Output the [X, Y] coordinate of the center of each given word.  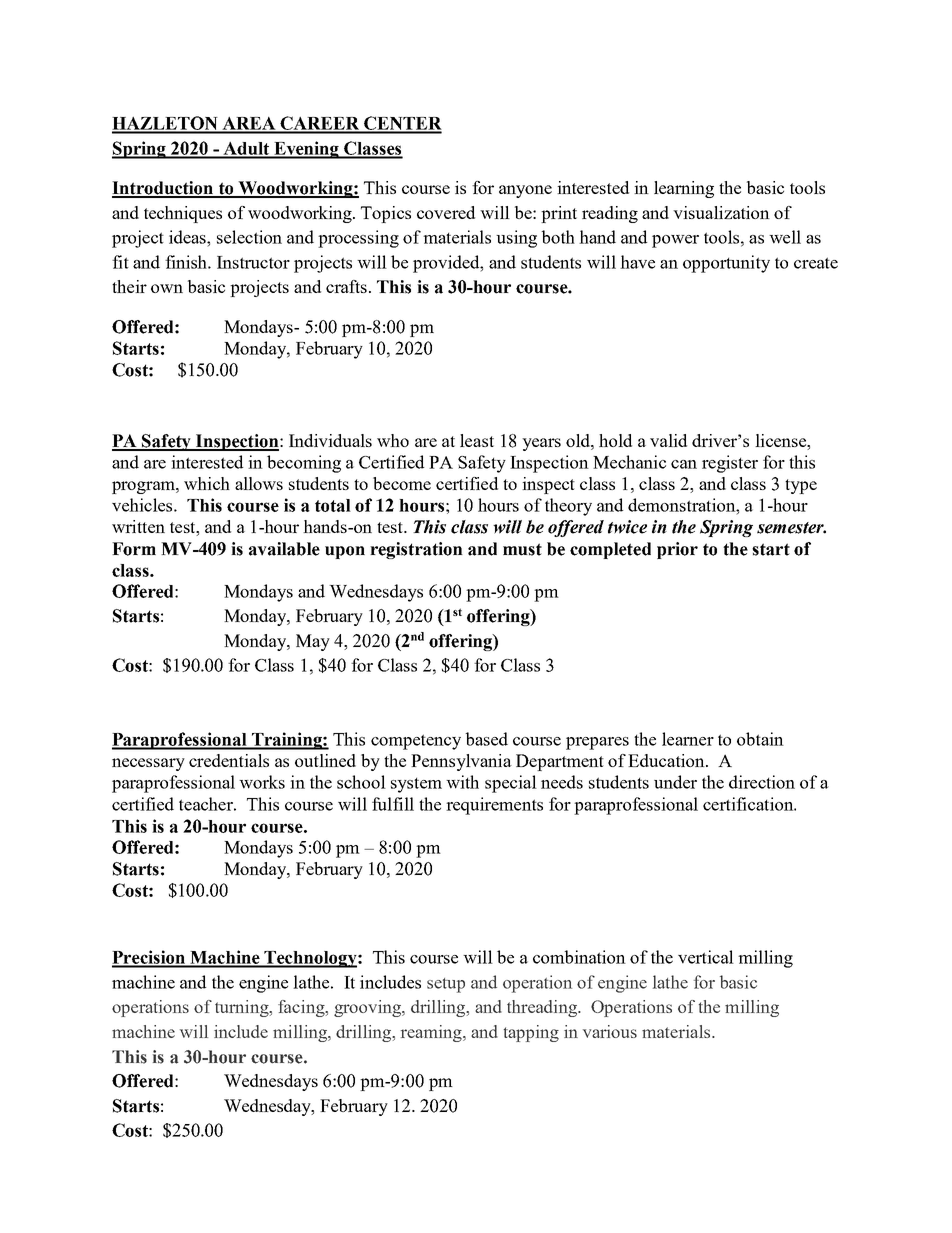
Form [134, 549]
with [462, 782]
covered [446, 212]
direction [762, 782]
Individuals [330, 440]
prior [677, 550]
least [477, 440]
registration [416, 550]
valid [668, 440]
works [262, 782]
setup [446, 985]
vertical [706, 957]
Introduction [164, 189]
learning [684, 189]
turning [243, 1008]
